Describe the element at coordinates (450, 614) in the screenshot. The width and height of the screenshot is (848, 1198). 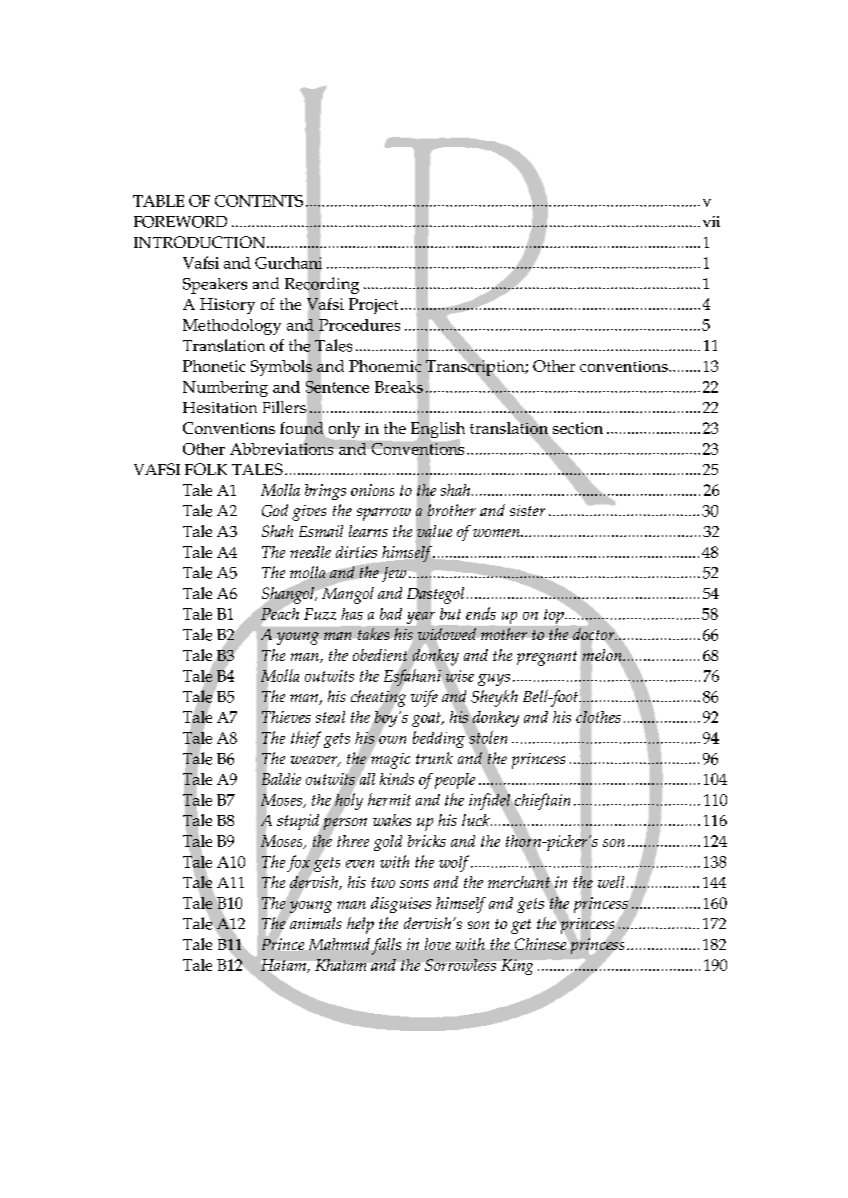
I see `but` at that location.
